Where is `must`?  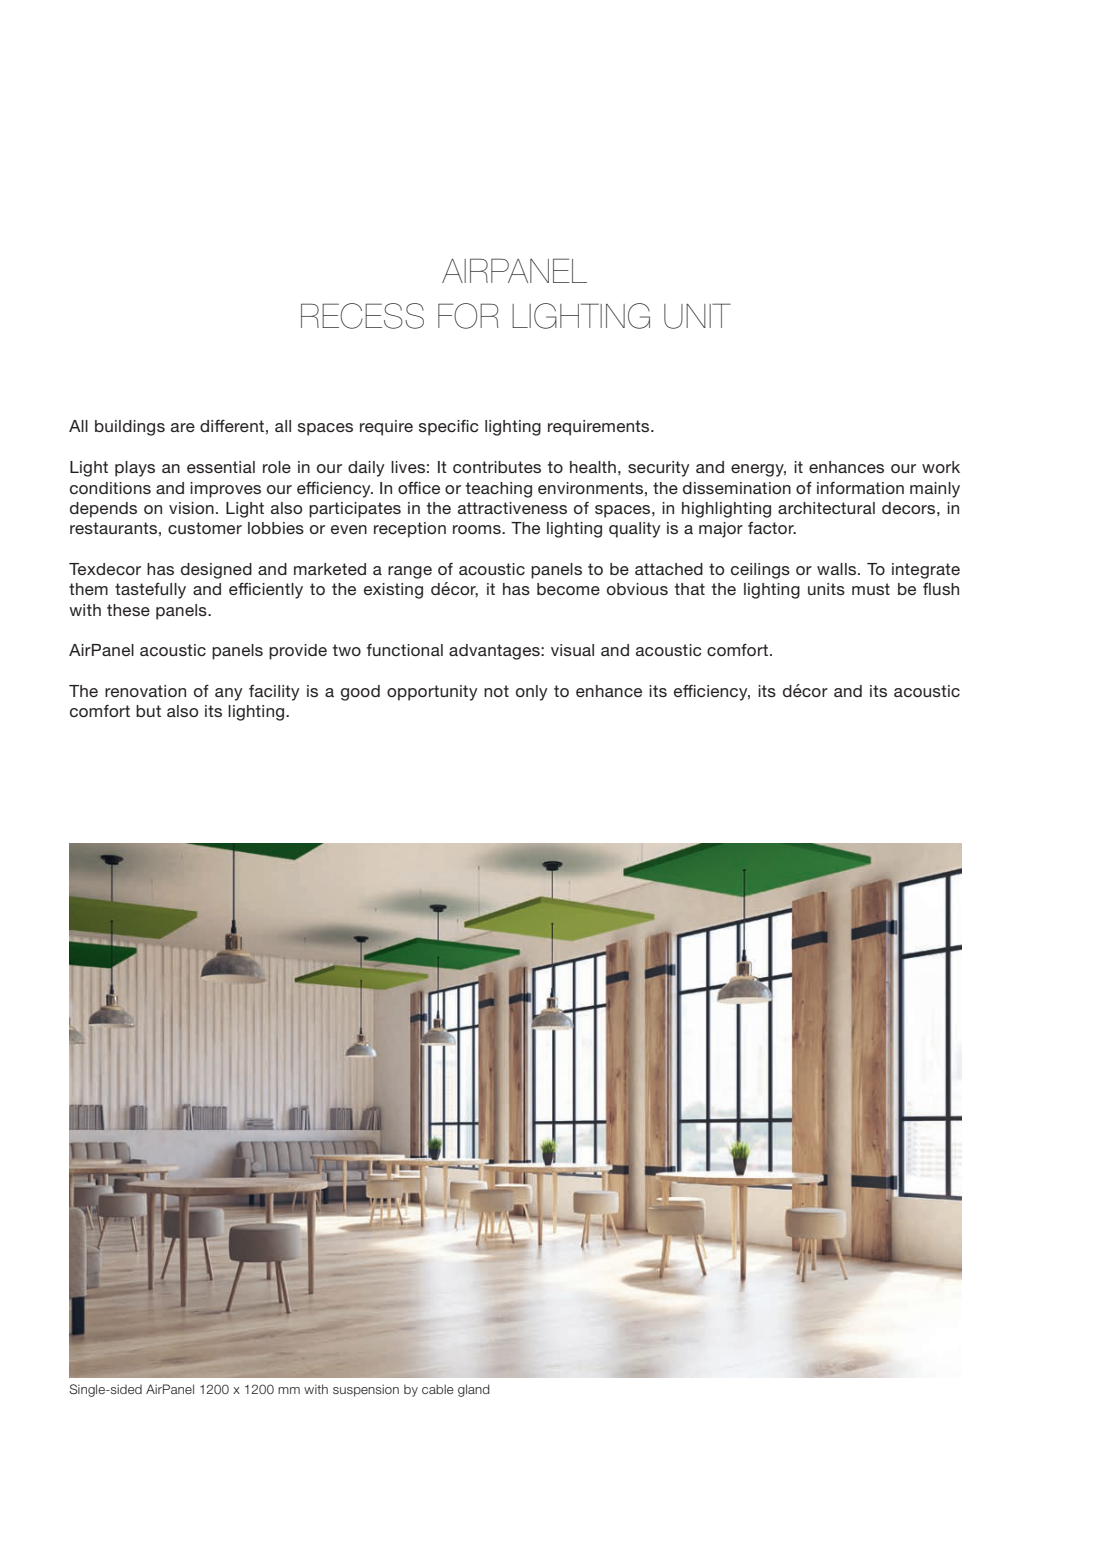 must is located at coordinates (871, 589).
